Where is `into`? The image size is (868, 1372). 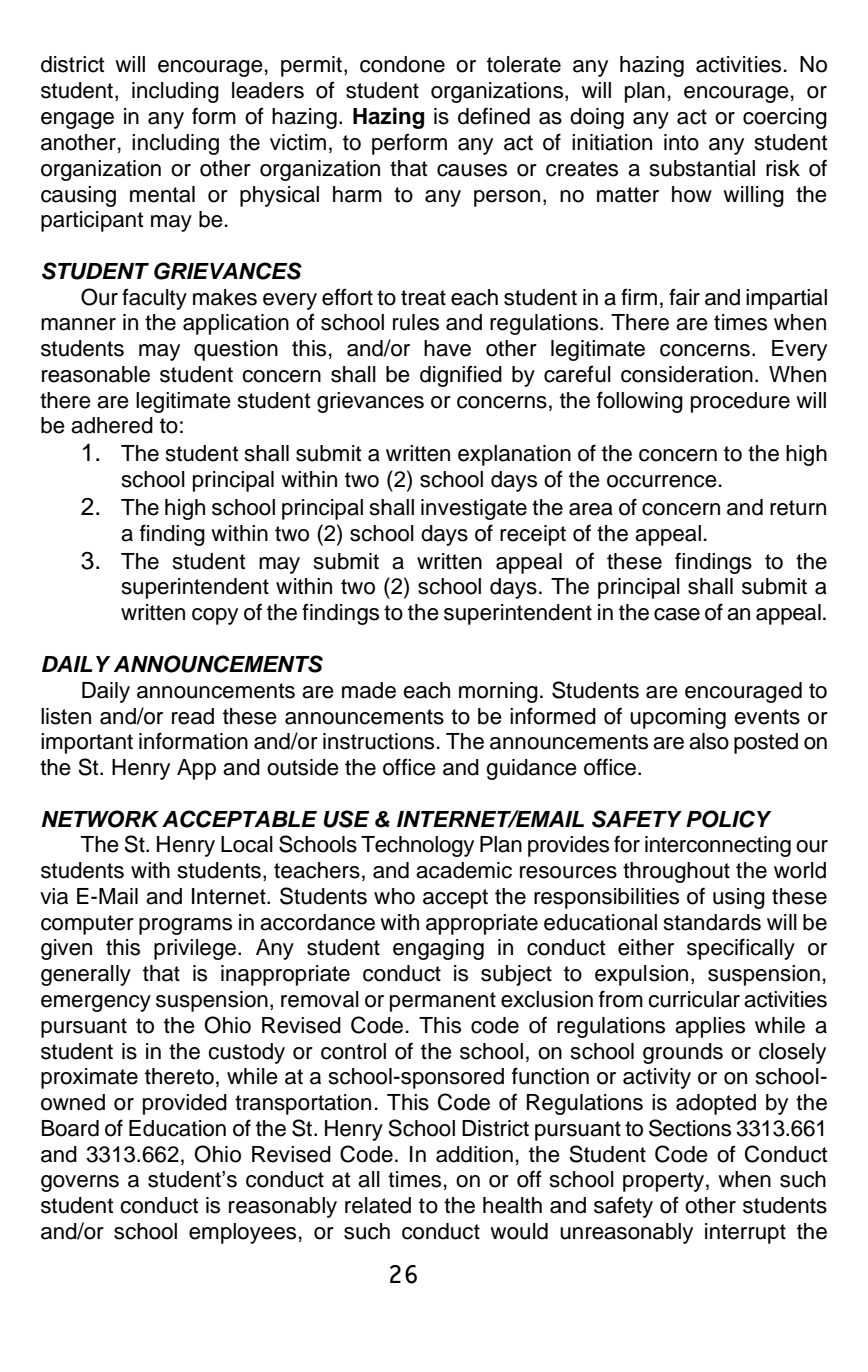 into is located at coordinates (681, 142).
